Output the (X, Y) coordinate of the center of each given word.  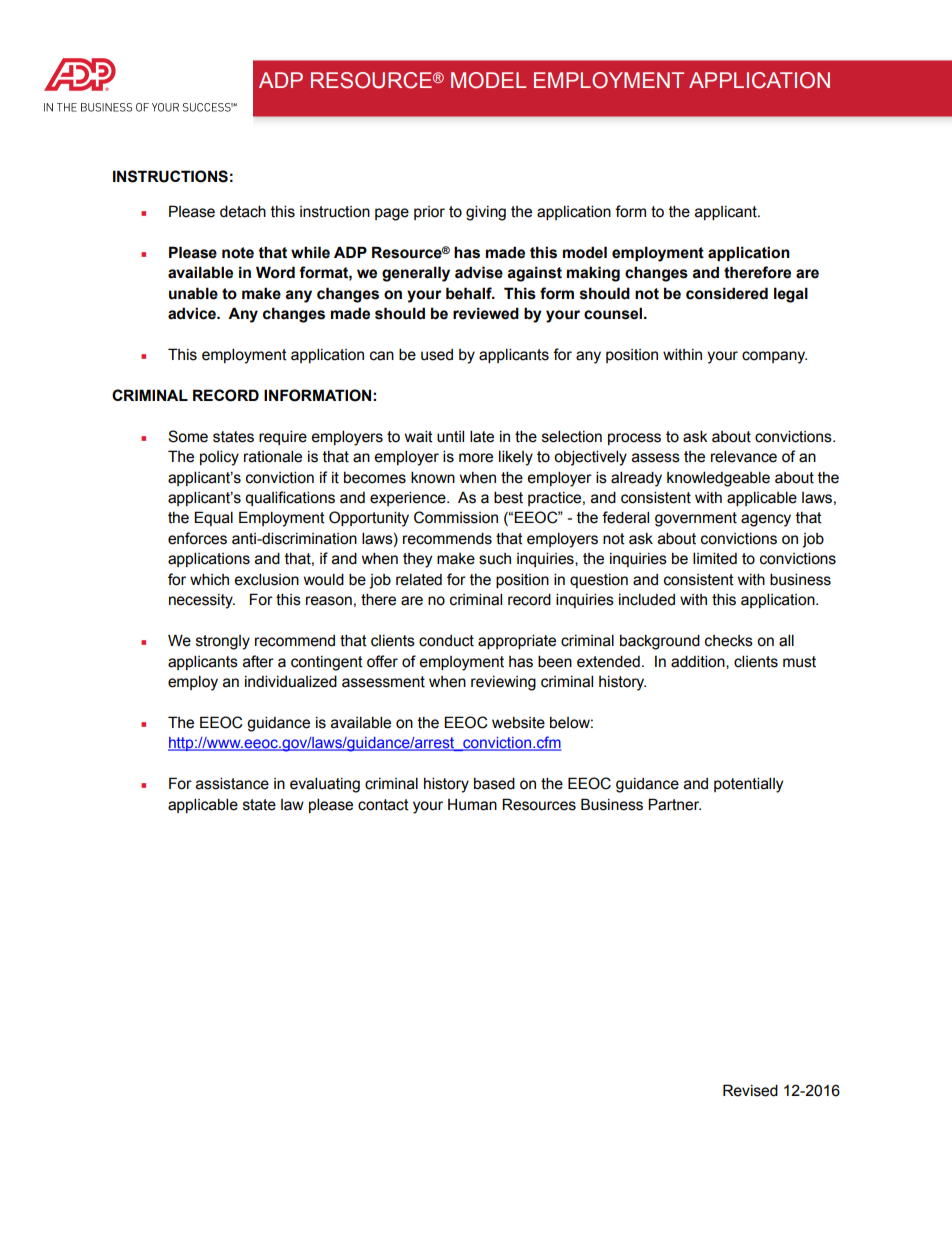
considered (727, 293)
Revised (750, 1090)
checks (729, 641)
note (238, 253)
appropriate (517, 641)
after (258, 661)
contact (383, 805)
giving (486, 213)
